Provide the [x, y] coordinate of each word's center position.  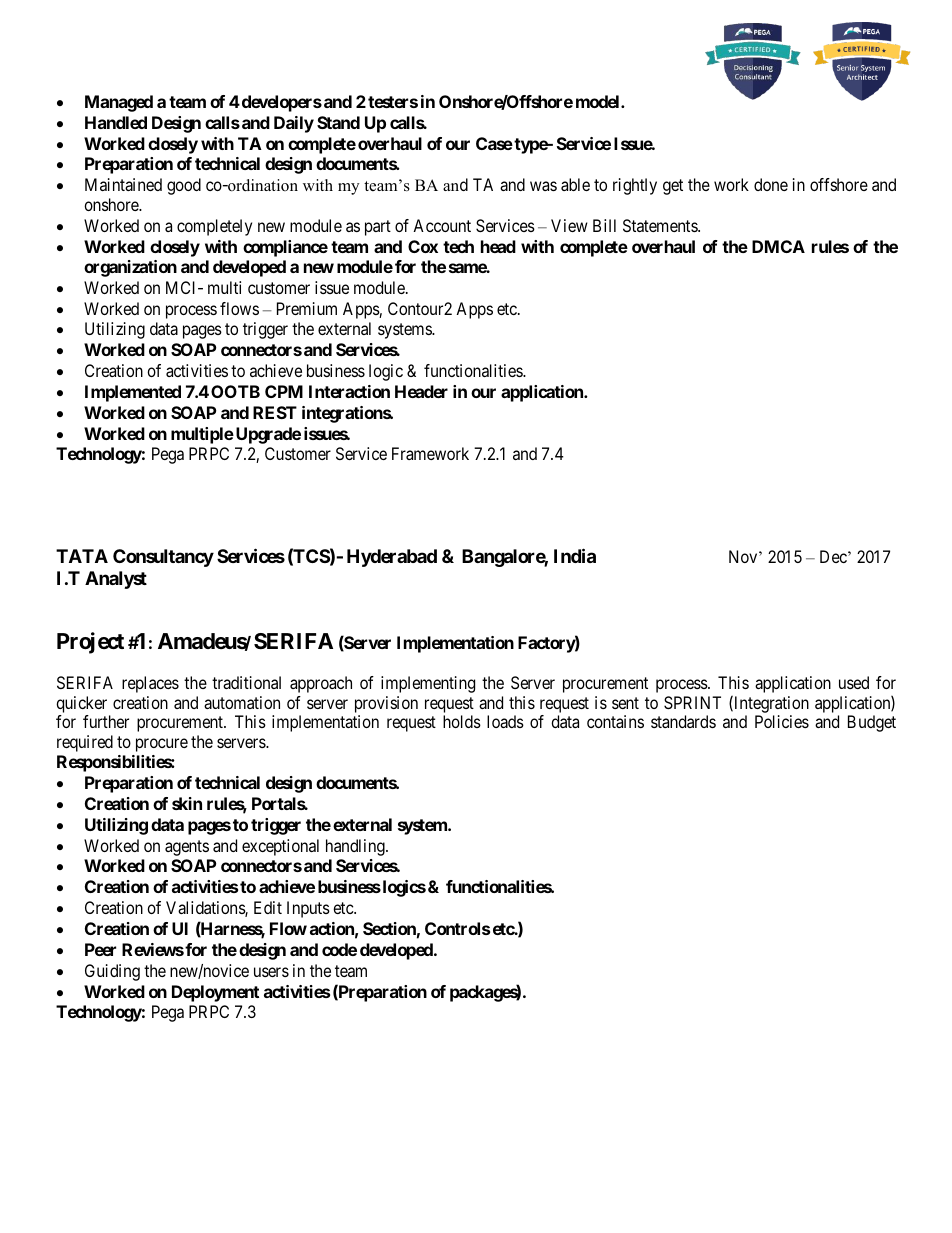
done [771, 184]
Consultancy [163, 558]
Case [494, 143]
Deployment [215, 993]
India [575, 555]
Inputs [308, 909]
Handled [116, 122]
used [854, 682]
